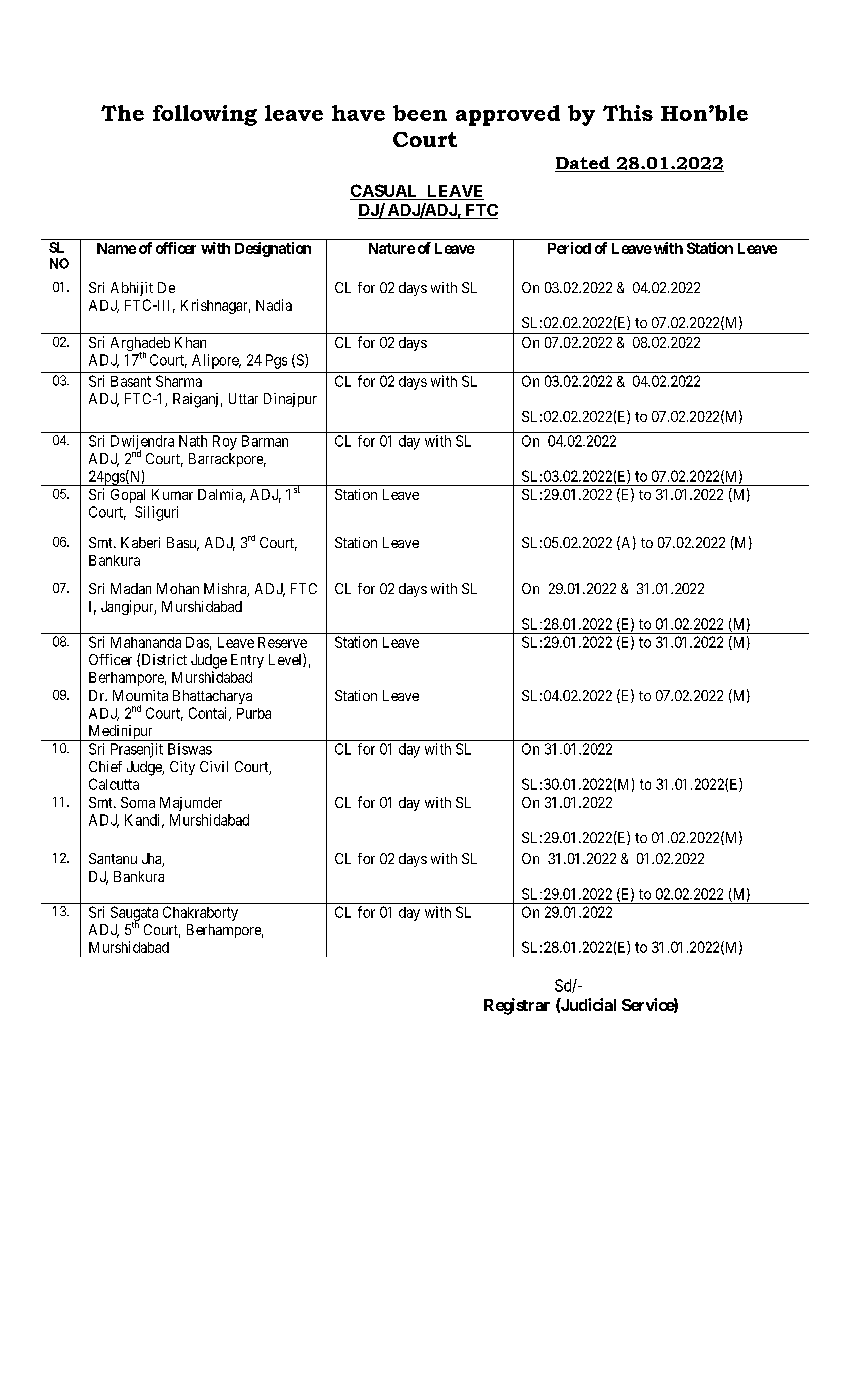  I want to click on have, so click(358, 113).
